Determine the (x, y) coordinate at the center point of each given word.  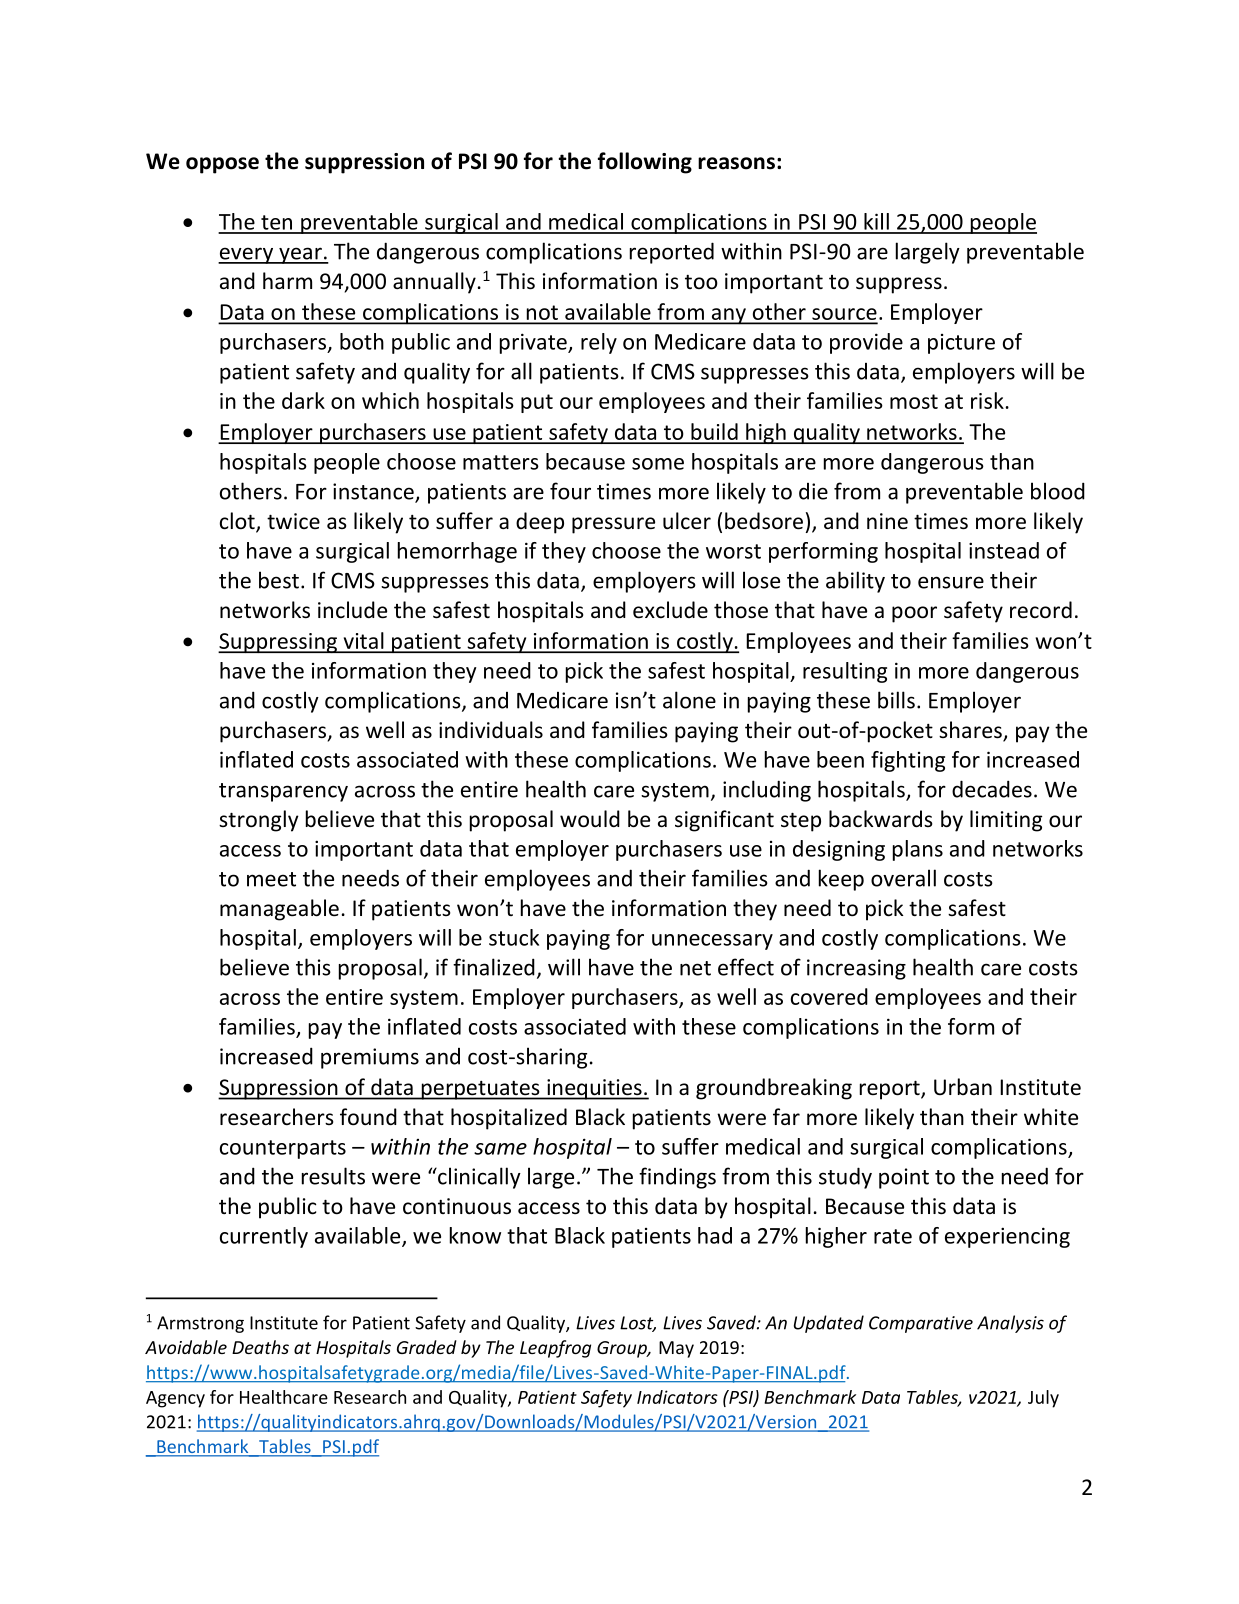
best (279, 580)
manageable (279, 910)
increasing (856, 969)
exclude (670, 610)
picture (961, 344)
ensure (951, 582)
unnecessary (712, 942)
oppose (222, 165)
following (645, 163)
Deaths (260, 1347)
